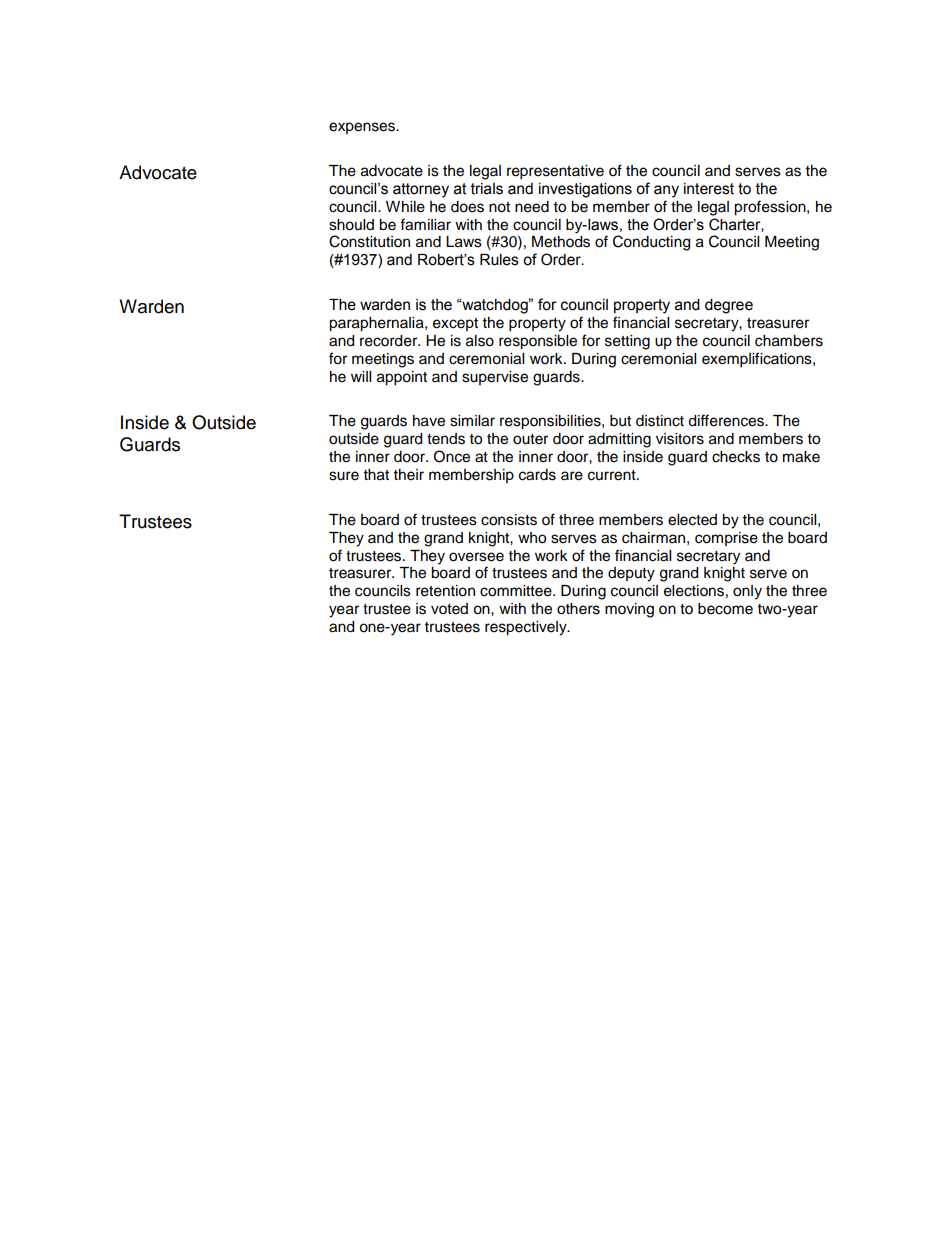 The width and height of the document is (952, 1233). Describe the element at coordinates (449, 609) in the document. I see `voted` at that location.
